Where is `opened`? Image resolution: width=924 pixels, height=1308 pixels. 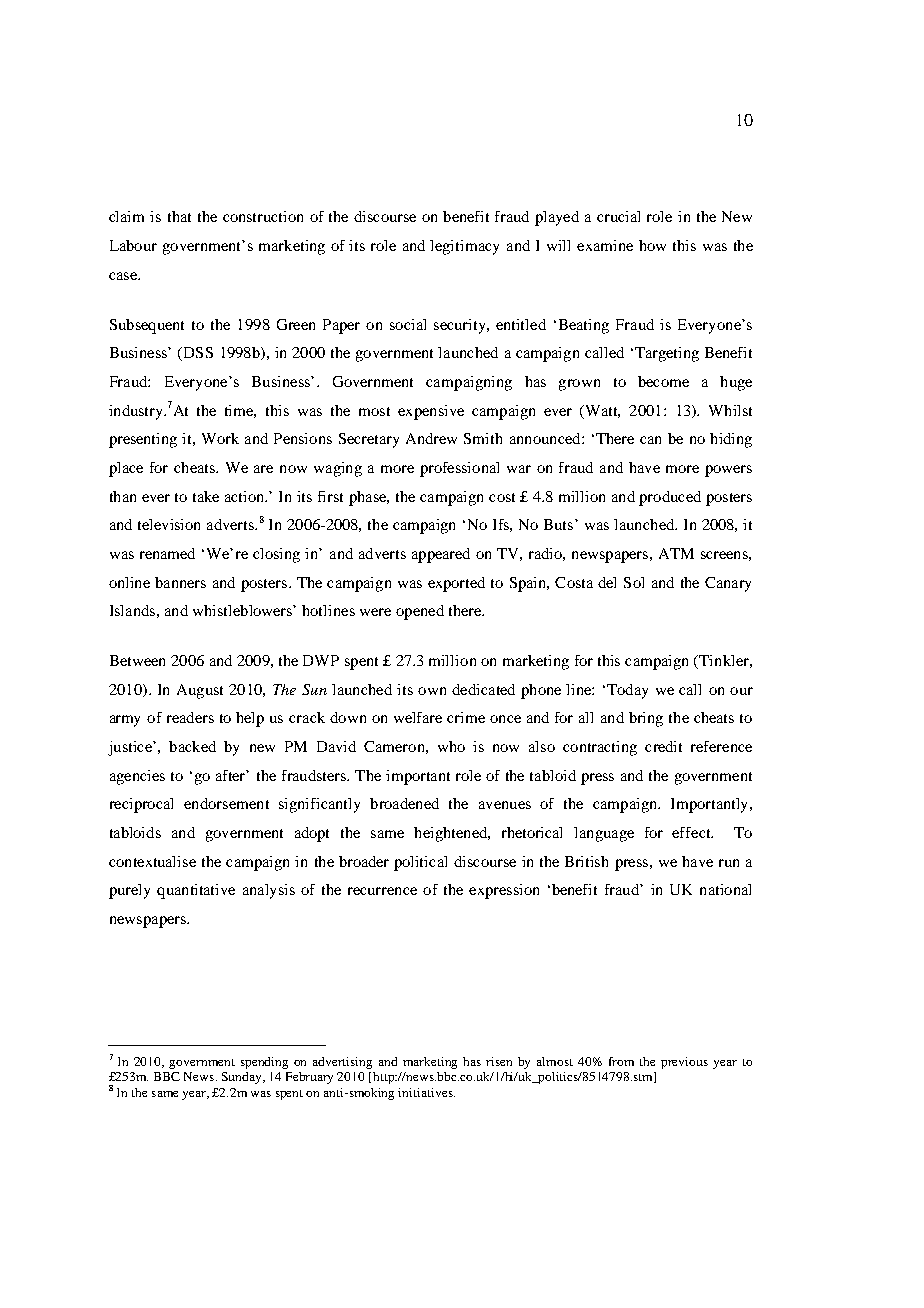 opened is located at coordinates (420, 612).
